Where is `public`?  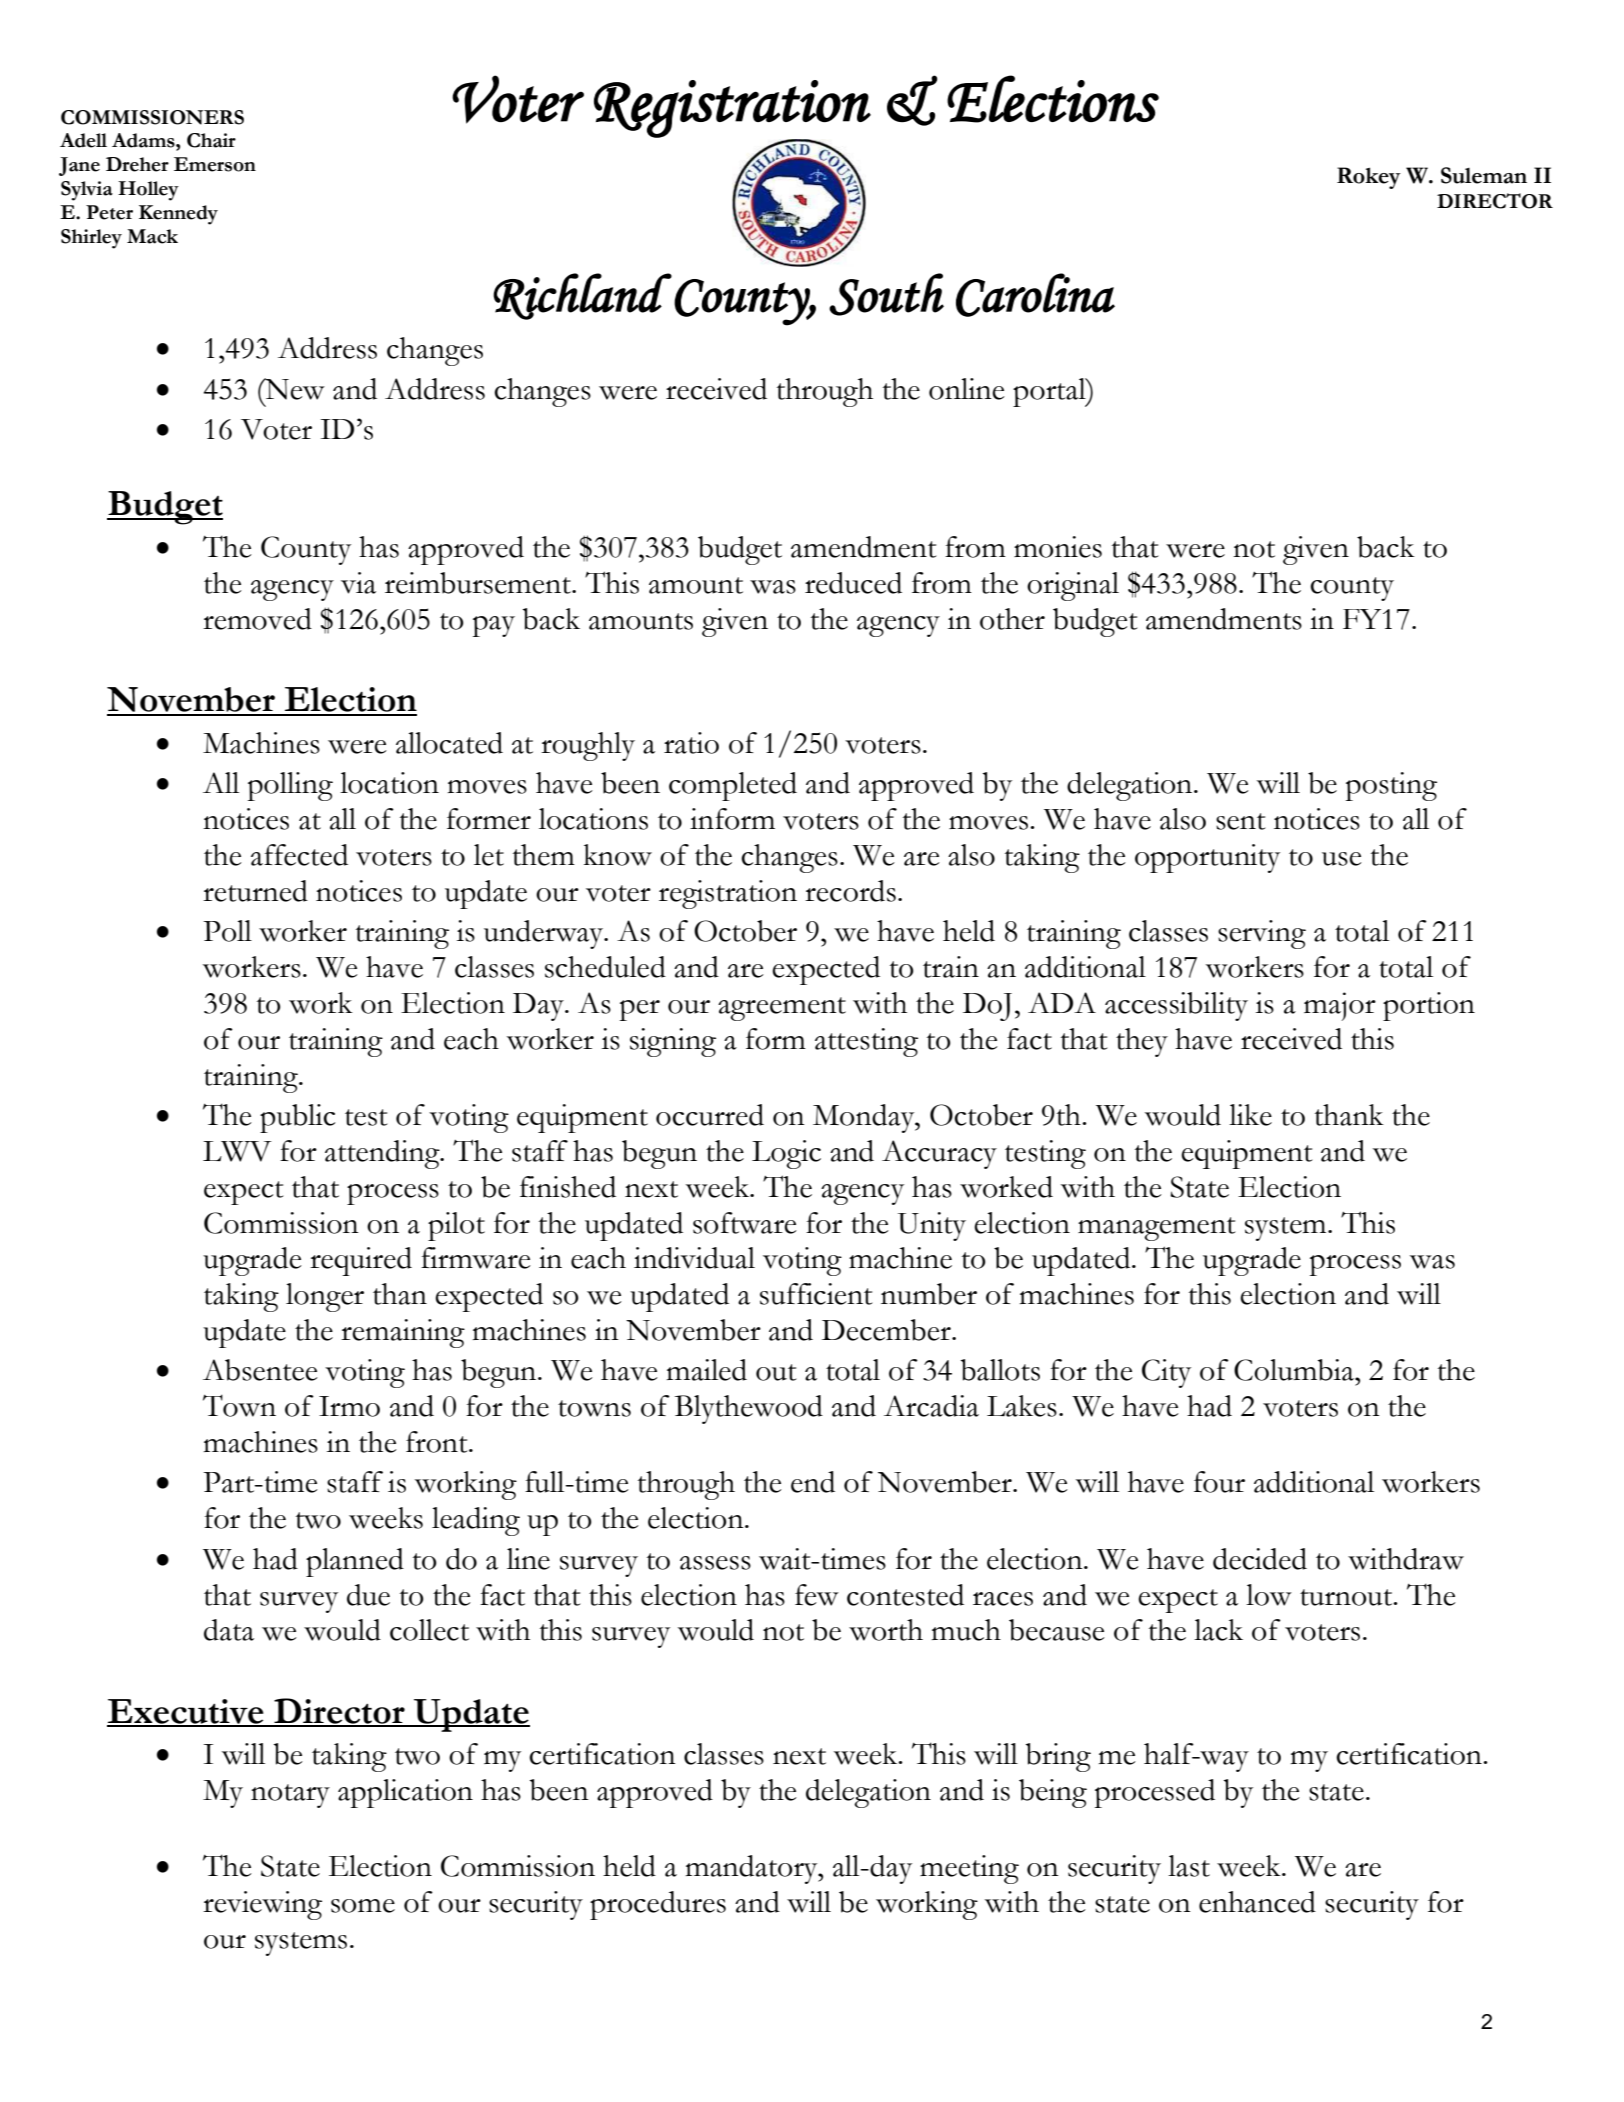 public is located at coordinates (297, 1118).
